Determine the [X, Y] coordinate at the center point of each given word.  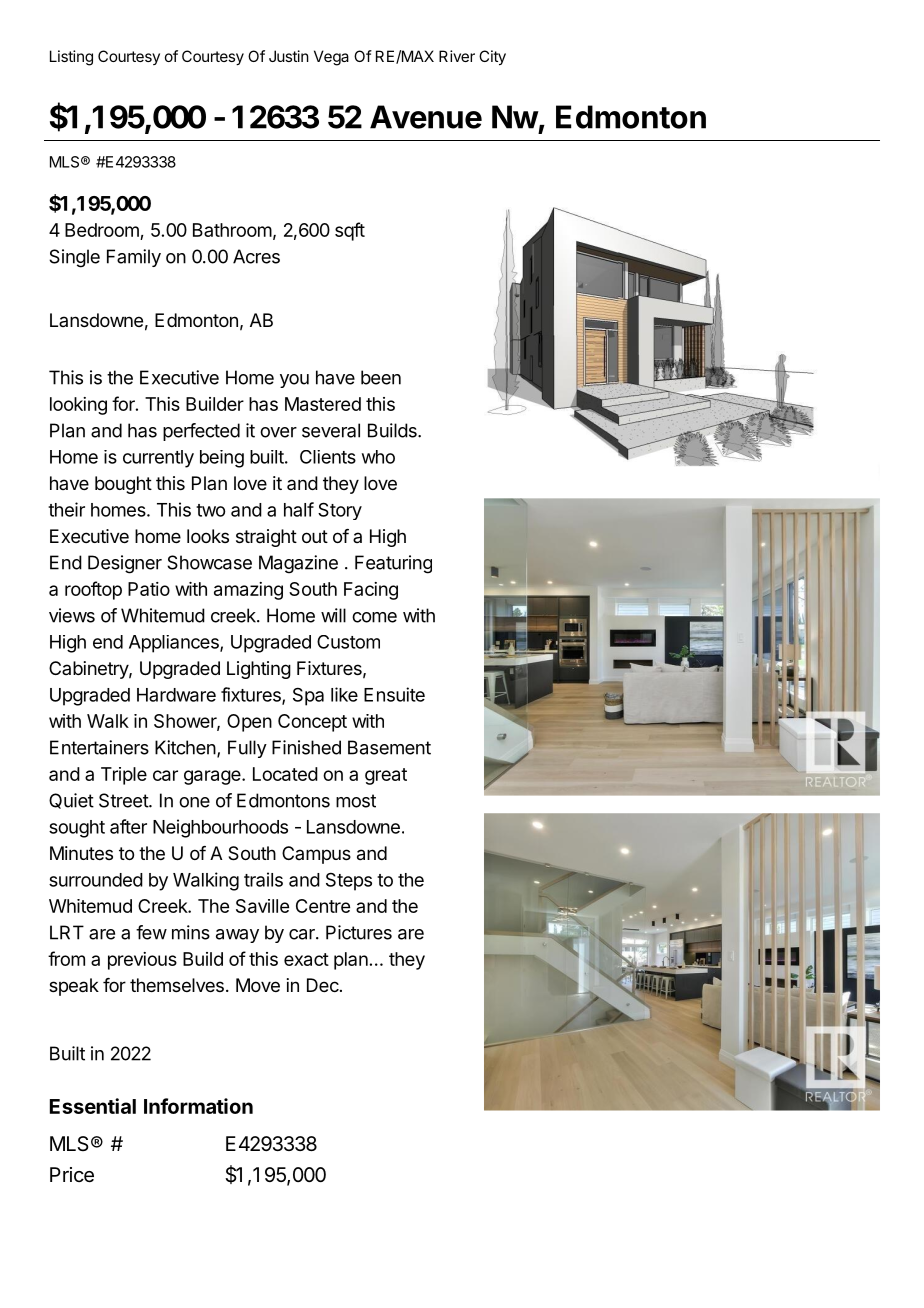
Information [198, 1106]
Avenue [426, 117]
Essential [93, 1106]
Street [124, 800]
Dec [323, 985]
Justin [289, 56]
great [386, 776]
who [378, 457]
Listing [71, 58]
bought [123, 485]
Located [285, 774]
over [278, 432]
